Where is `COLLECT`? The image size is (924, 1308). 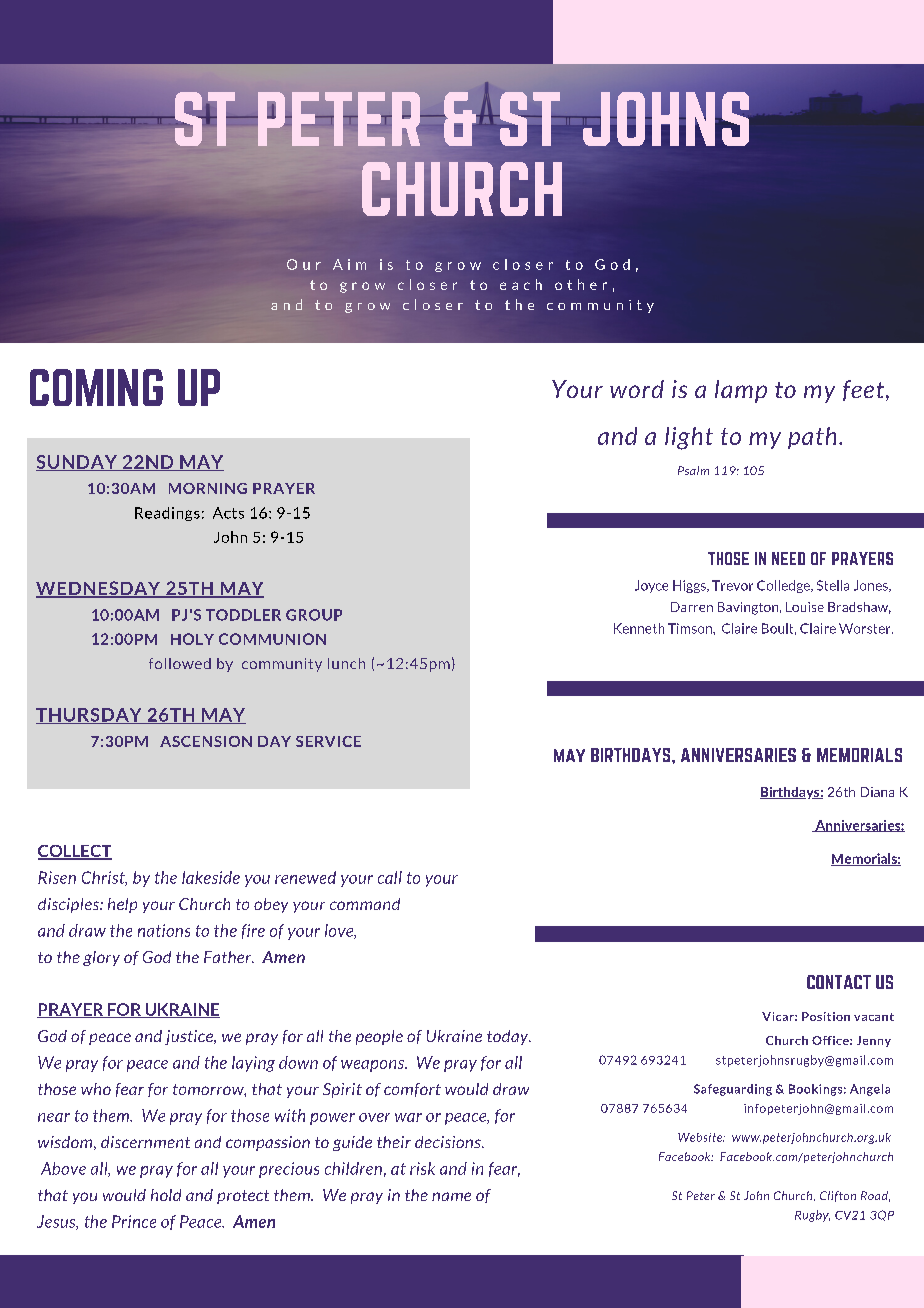 COLLECT is located at coordinates (75, 852).
